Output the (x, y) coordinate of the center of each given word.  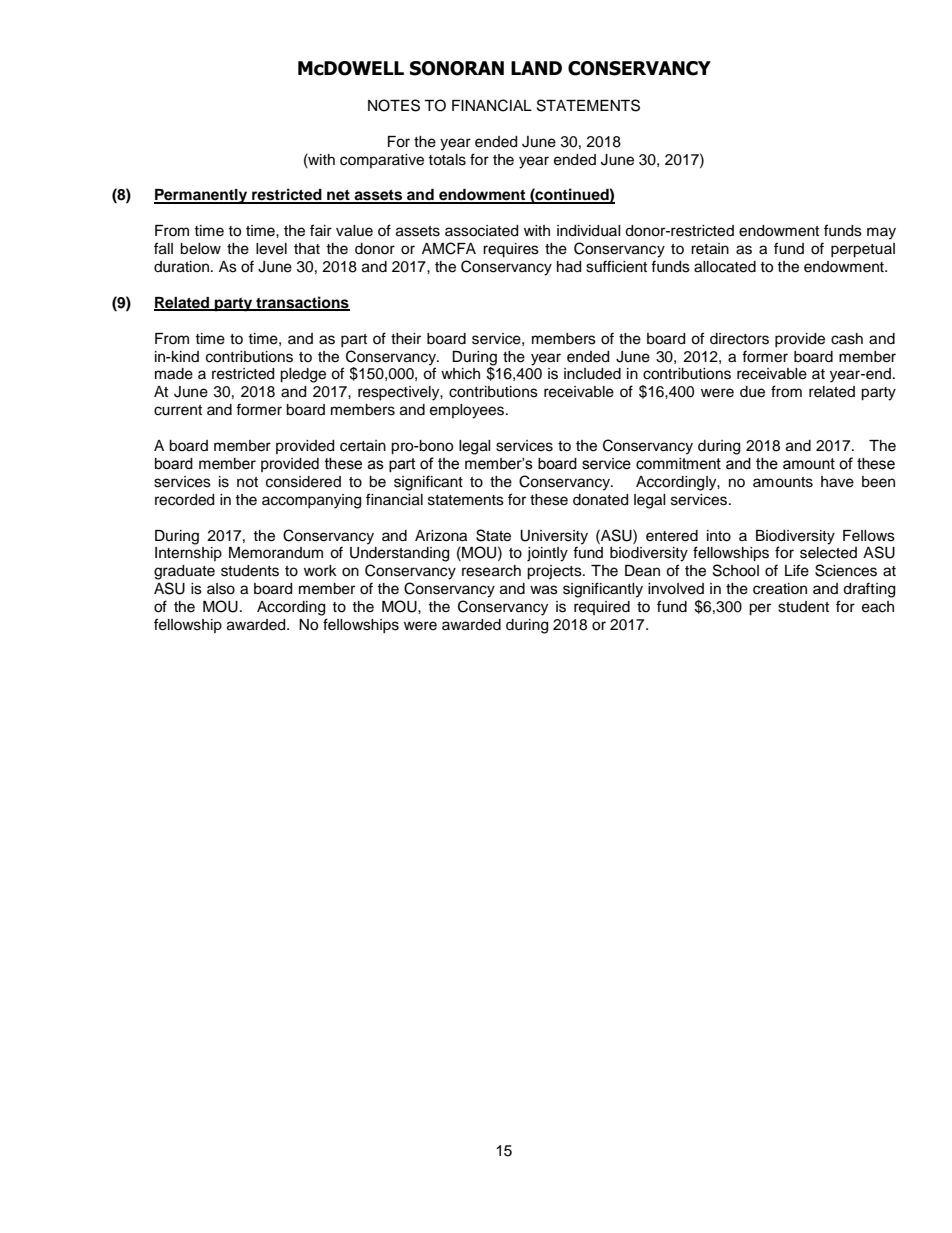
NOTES (394, 105)
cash (847, 339)
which (460, 374)
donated (600, 500)
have (837, 482)
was (544, 590)
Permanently (202, 196)
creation (780, 589)
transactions (302, 303)
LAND (536, 68)
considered (303, 482)
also (221, 589)
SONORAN (457, 68)
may (881, 233)
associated (481, 231)
